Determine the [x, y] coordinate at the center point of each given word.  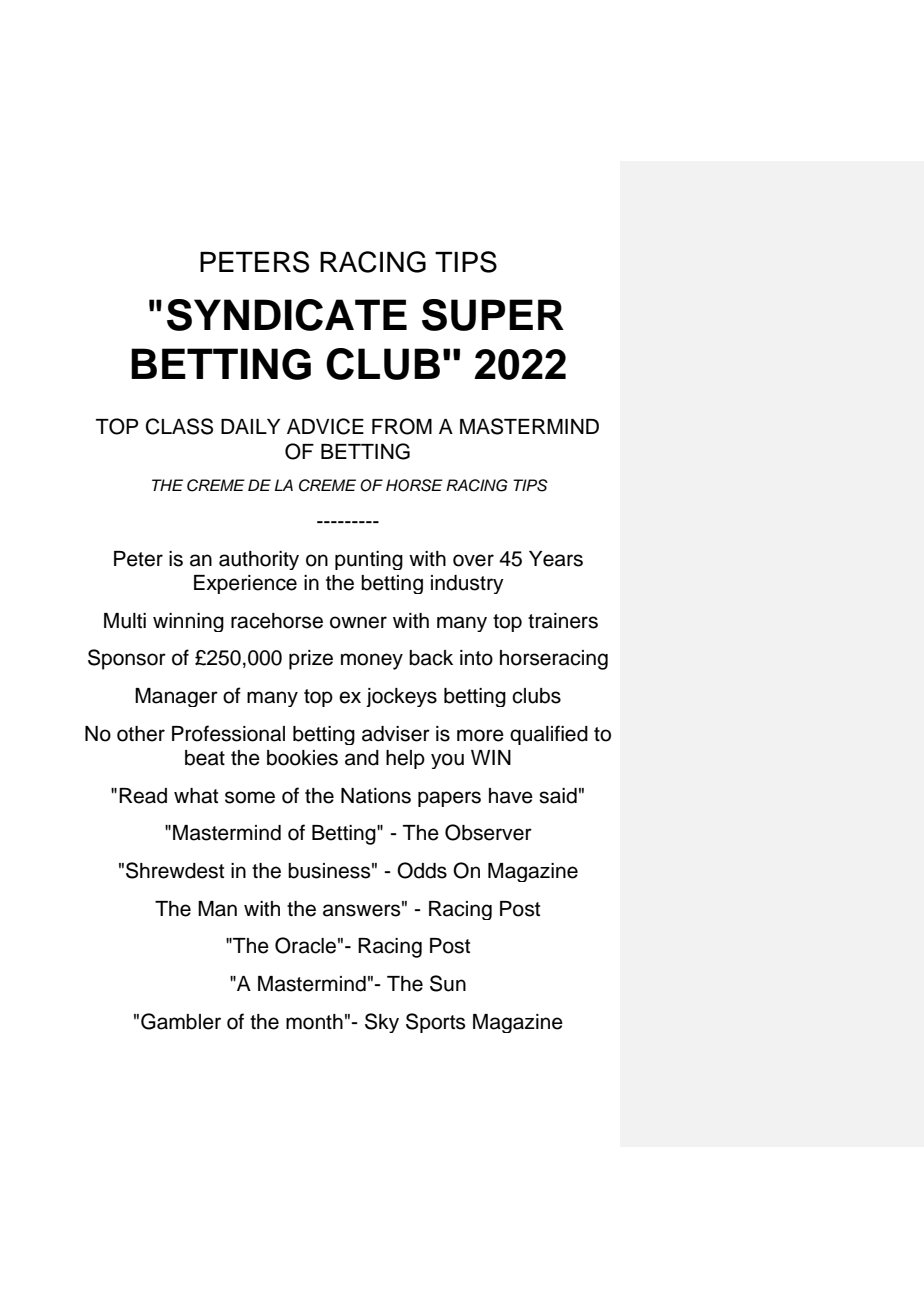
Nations [376, 796]
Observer [488, 832]
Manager [176, 697]
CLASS [179, 426]
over [473, 560]
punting [369, 560]
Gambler [181, 1021]
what [196, 796]
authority [259, 560]
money [372, 661]
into [476, 658]
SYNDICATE [287, 315]
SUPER [493, 315]
